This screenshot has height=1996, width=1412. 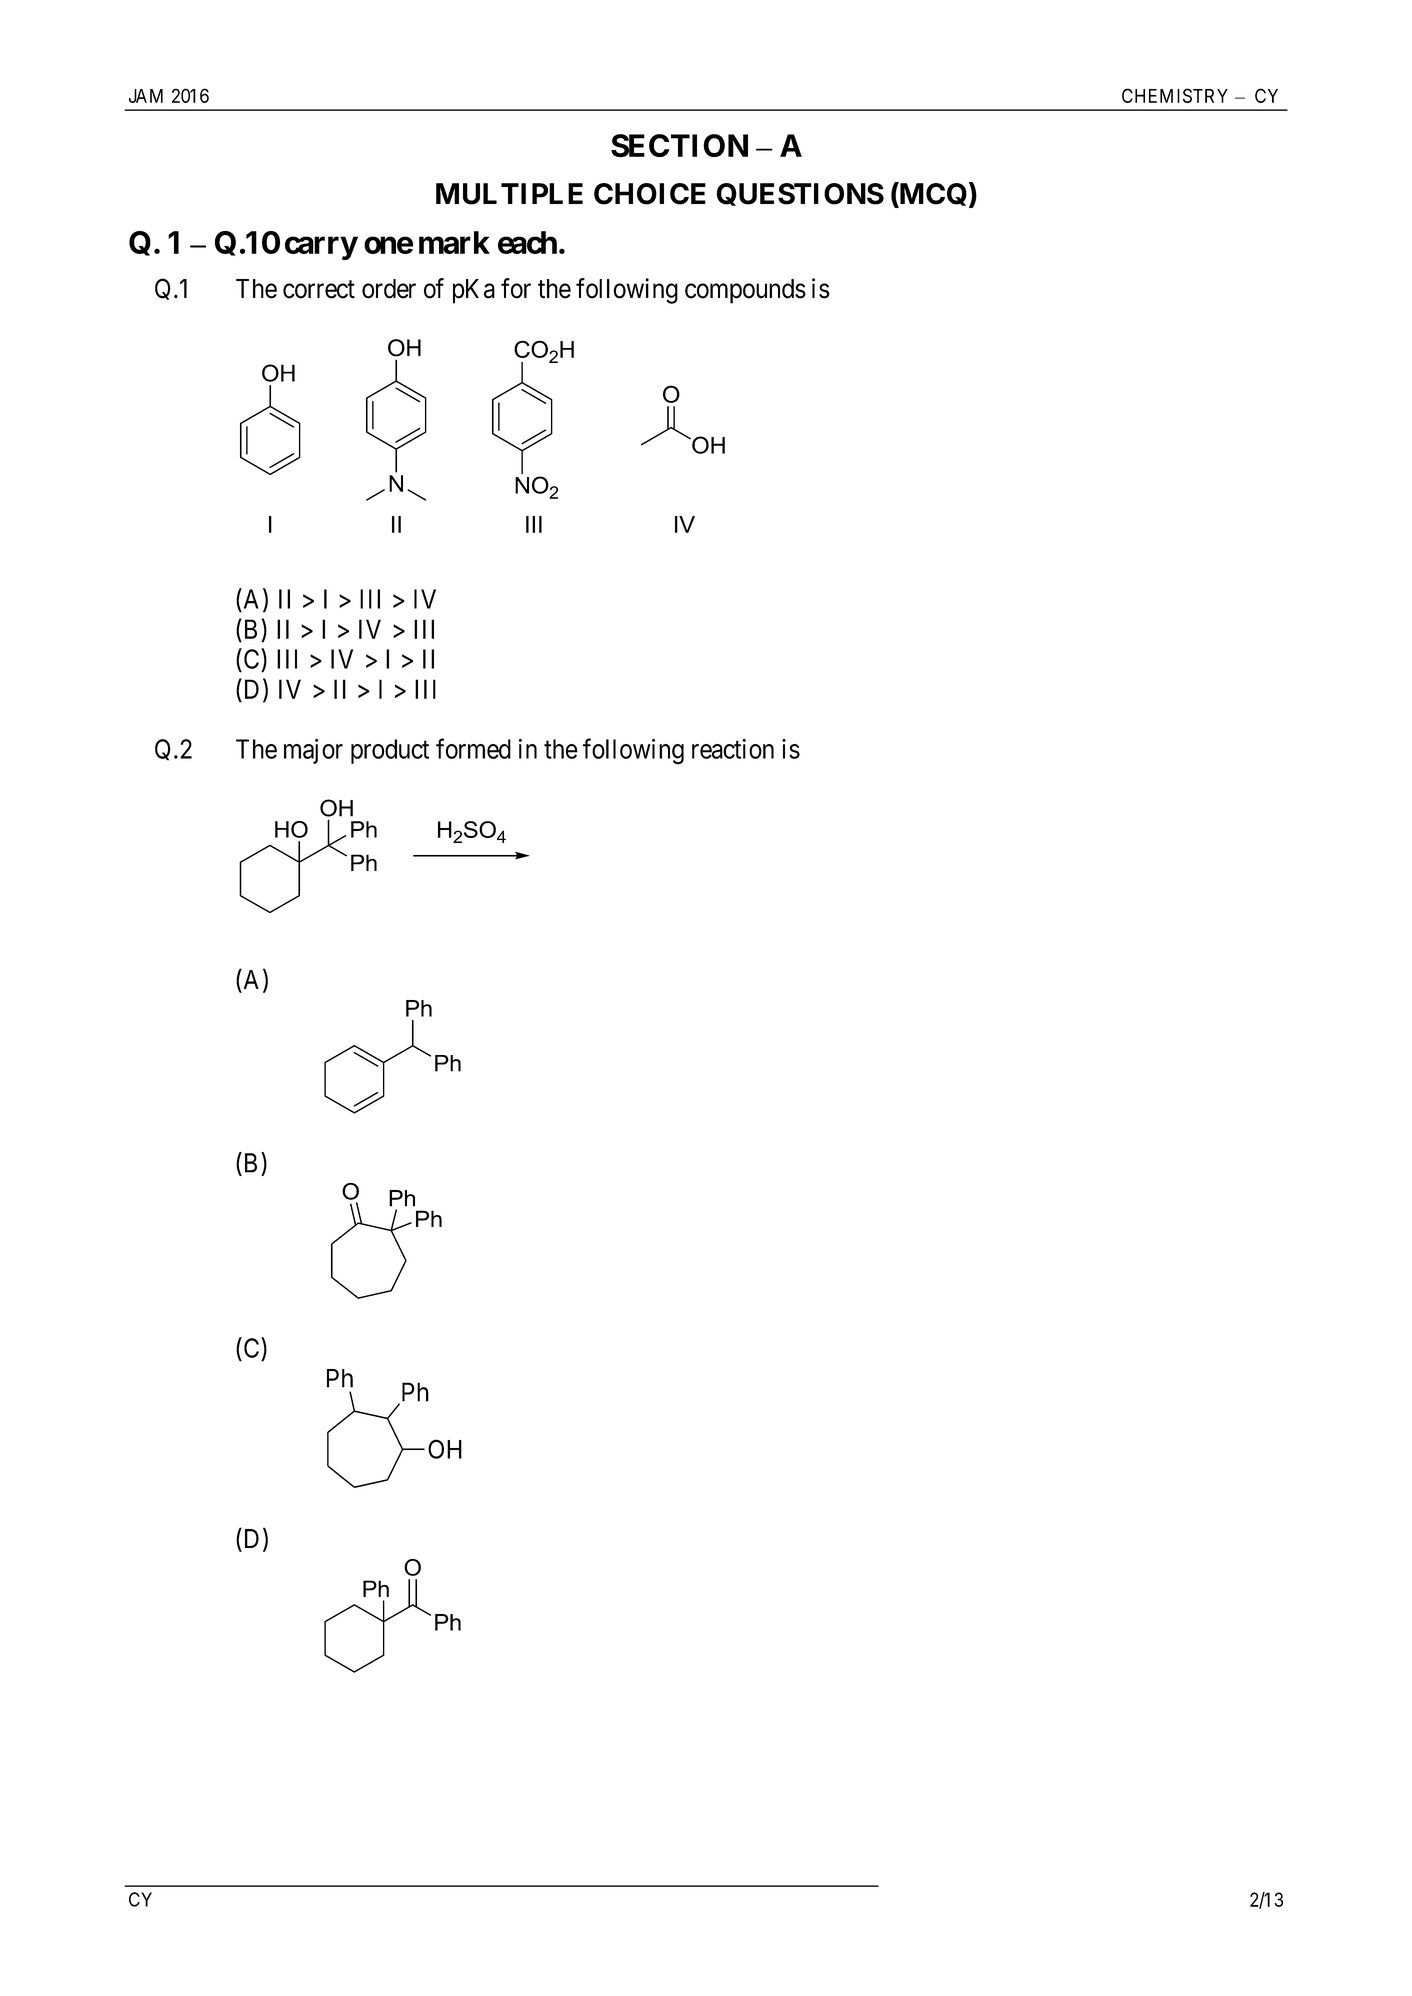 I want to click on JAM, so click(x=146, y=96).
